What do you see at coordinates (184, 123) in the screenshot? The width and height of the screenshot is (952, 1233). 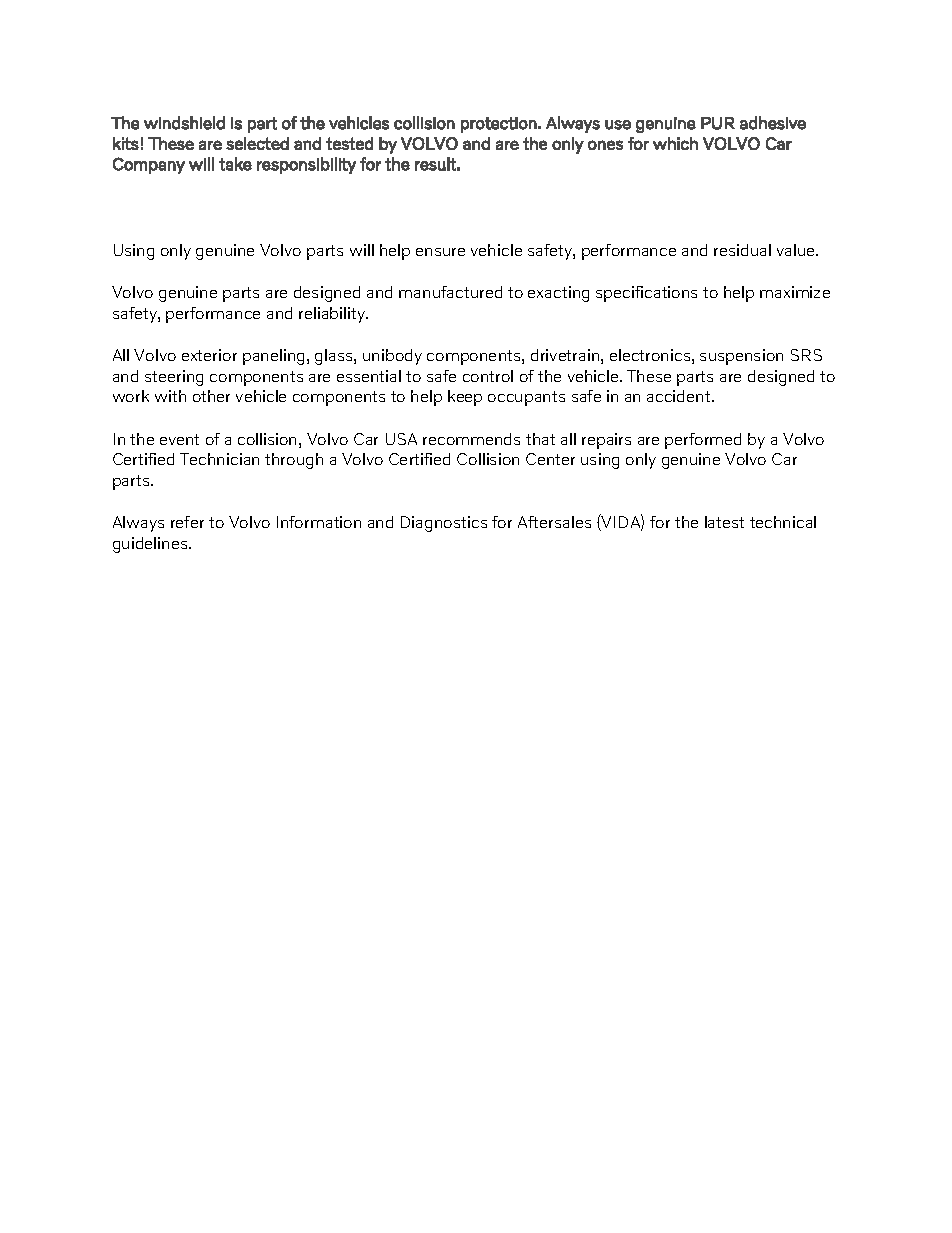 I see `windshield` at bounding box center [184, 123].
